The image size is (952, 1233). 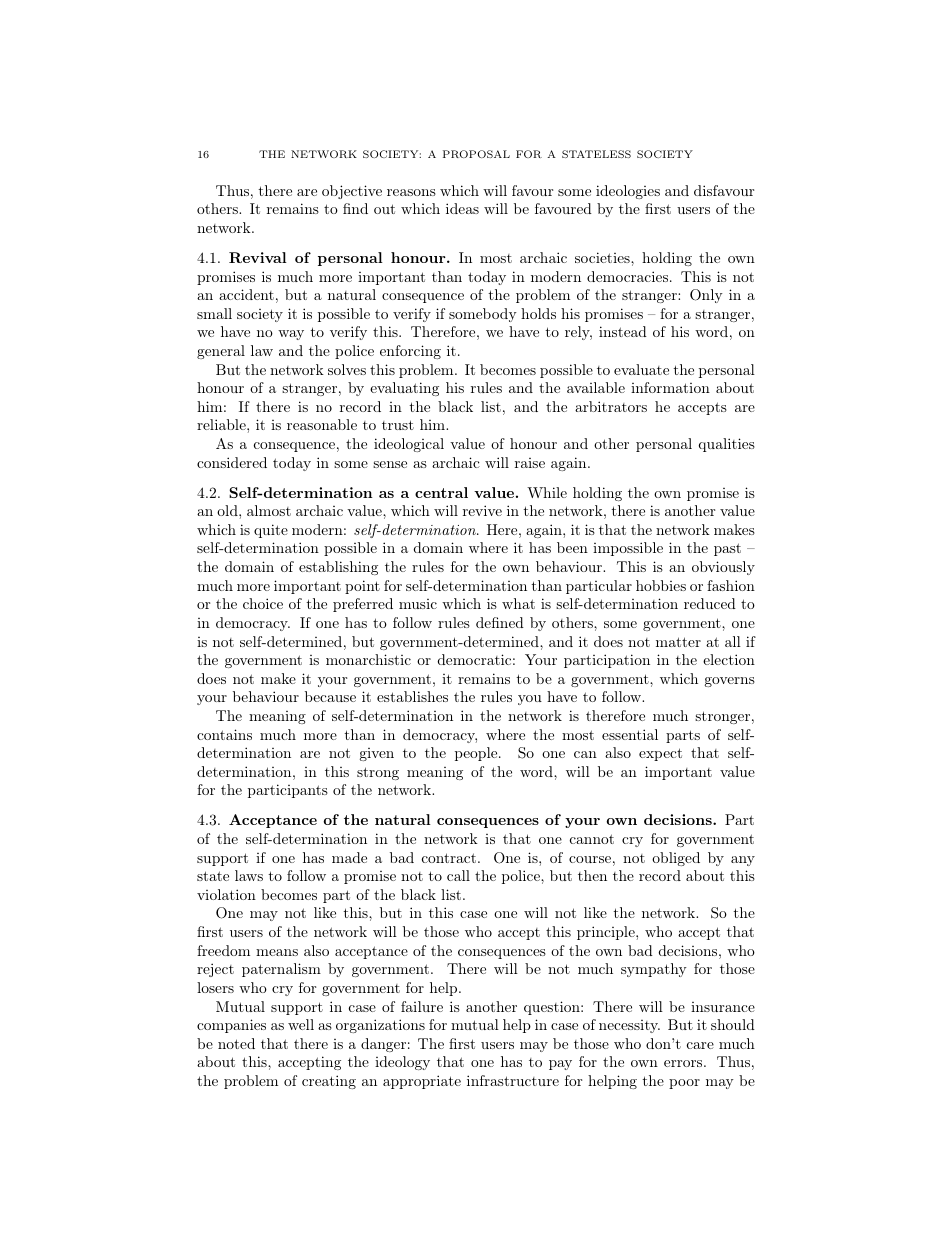 I want to click on ideologies, so click(x=628, y=192).
